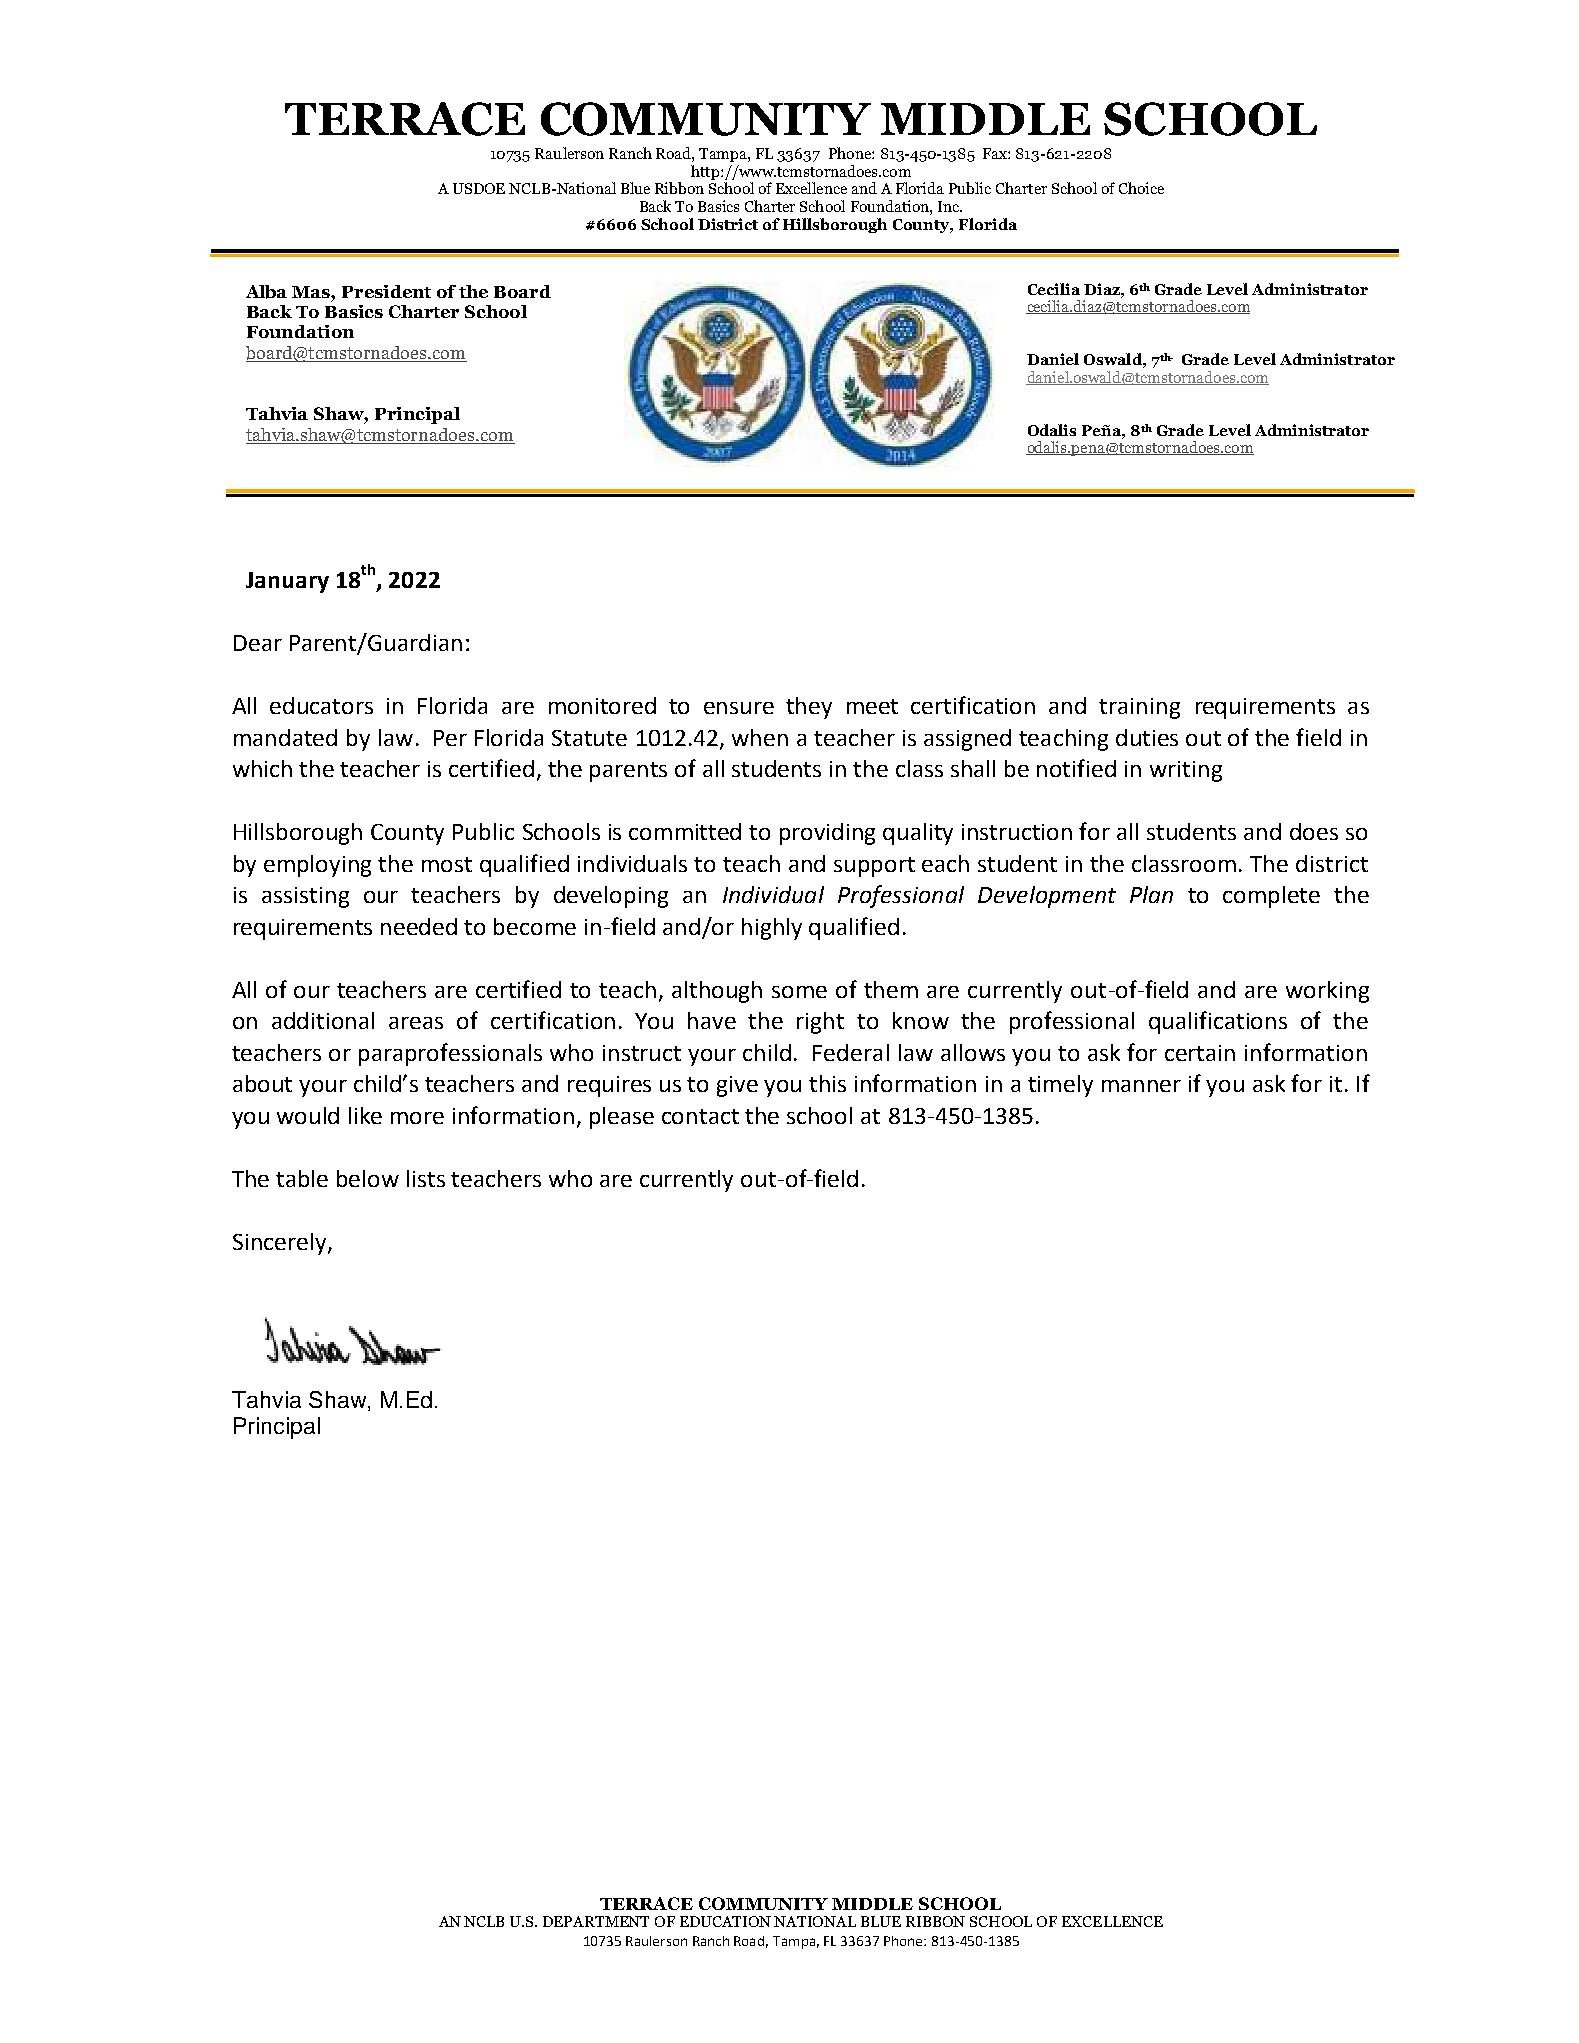 The width and height of the document is (1579, 2043). Describe the element at coordinates (1141, 1086) in the document. I see `manner` at that location.
